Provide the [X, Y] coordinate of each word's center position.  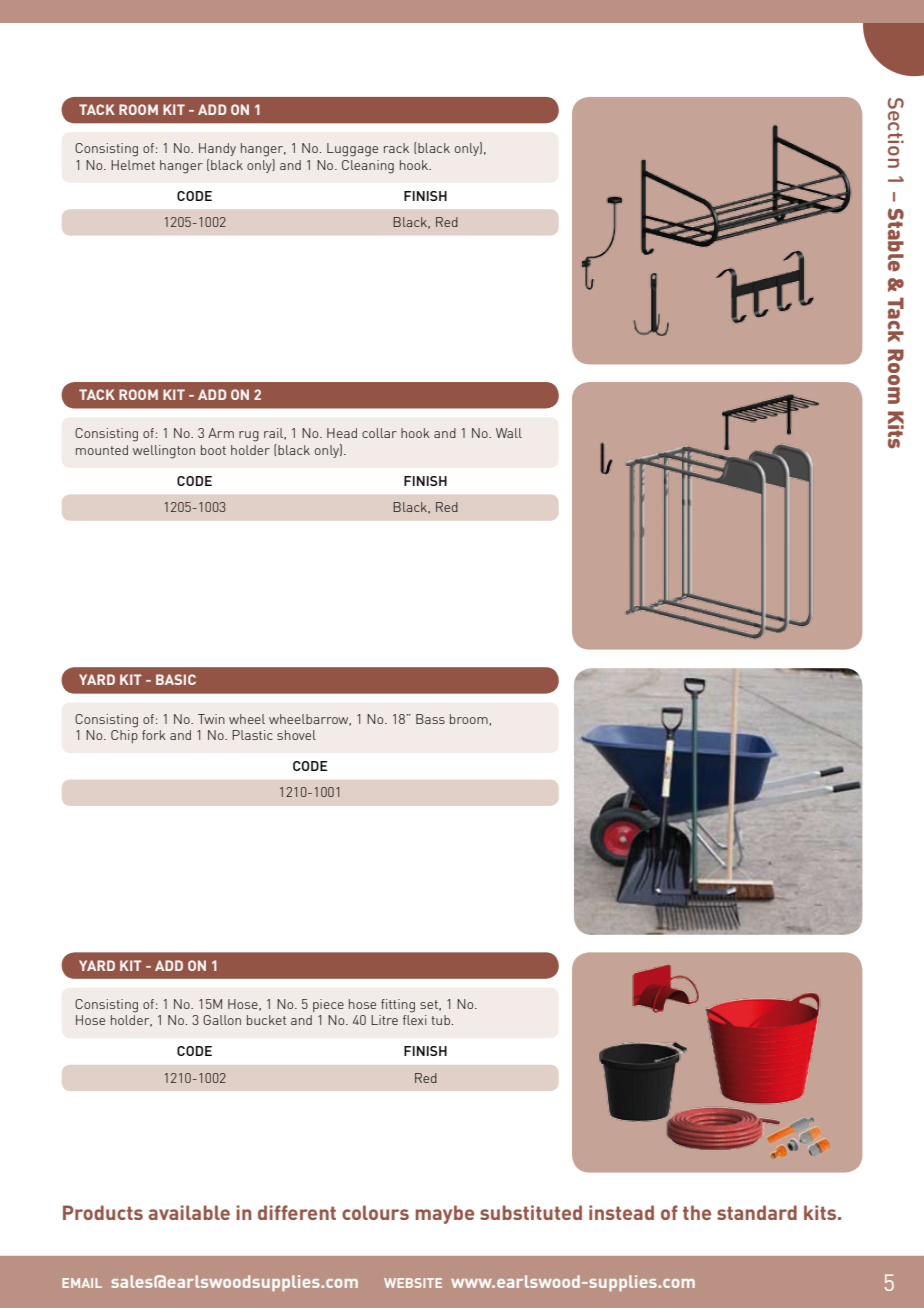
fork [154, 735]
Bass [430, 719]
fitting [398, 1006]
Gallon [222, 1020]
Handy [217, 149]
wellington [164, 452]
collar [379, 433]
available [189, 1212]
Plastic [252, 735]
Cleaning [368, 167]
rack [396, 148]
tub [440, 1020]
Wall [509, 433]
